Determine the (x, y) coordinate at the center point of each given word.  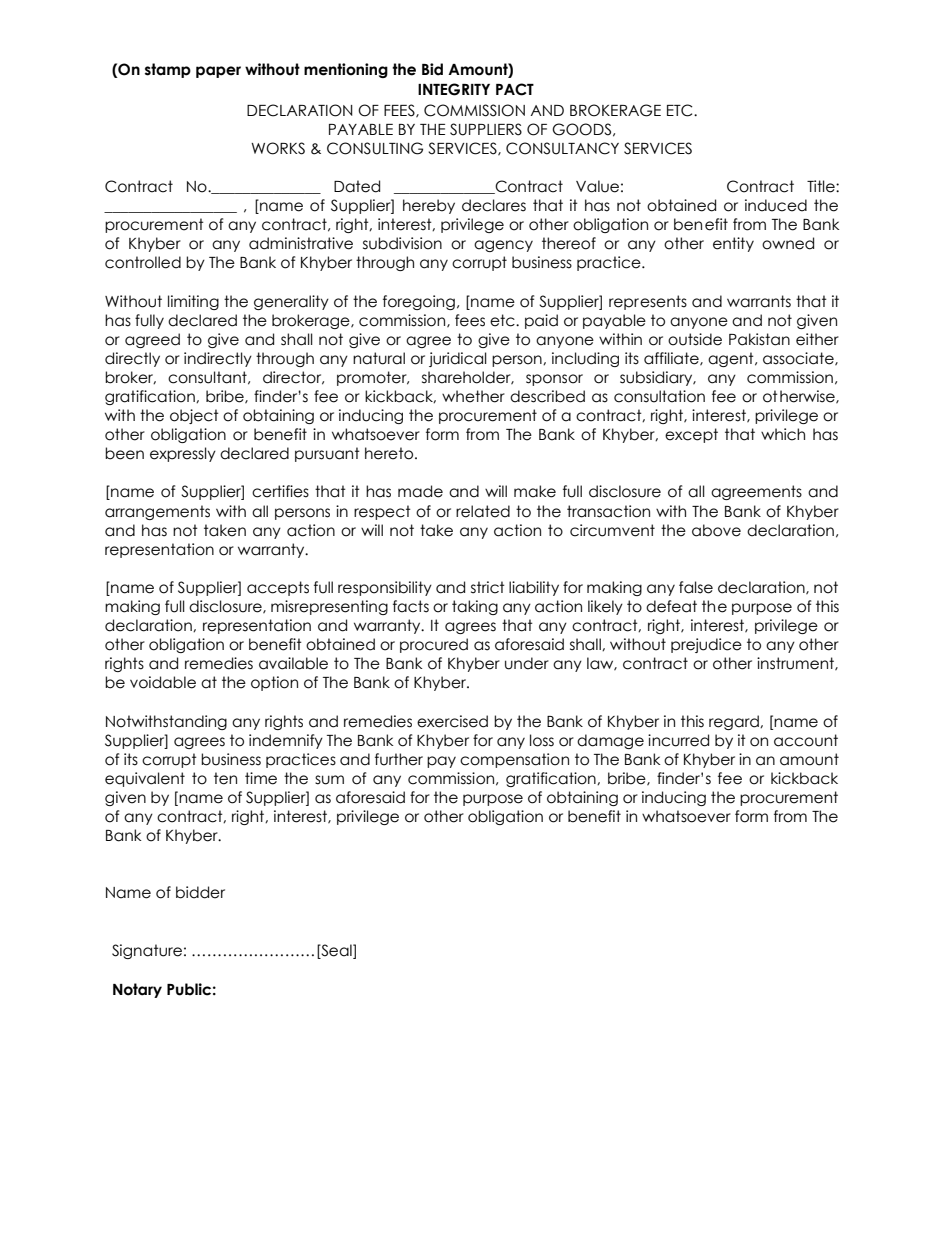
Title (822, 186)
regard (735, 722)
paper (218, 72)
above (716, 530)
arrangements (157, 512)
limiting (193, 302)
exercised (452, 721)
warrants (759, 301)
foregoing (419, 302)
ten (225, 778)
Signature (147, 951)
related (483, 511)
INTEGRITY (454, 89)
